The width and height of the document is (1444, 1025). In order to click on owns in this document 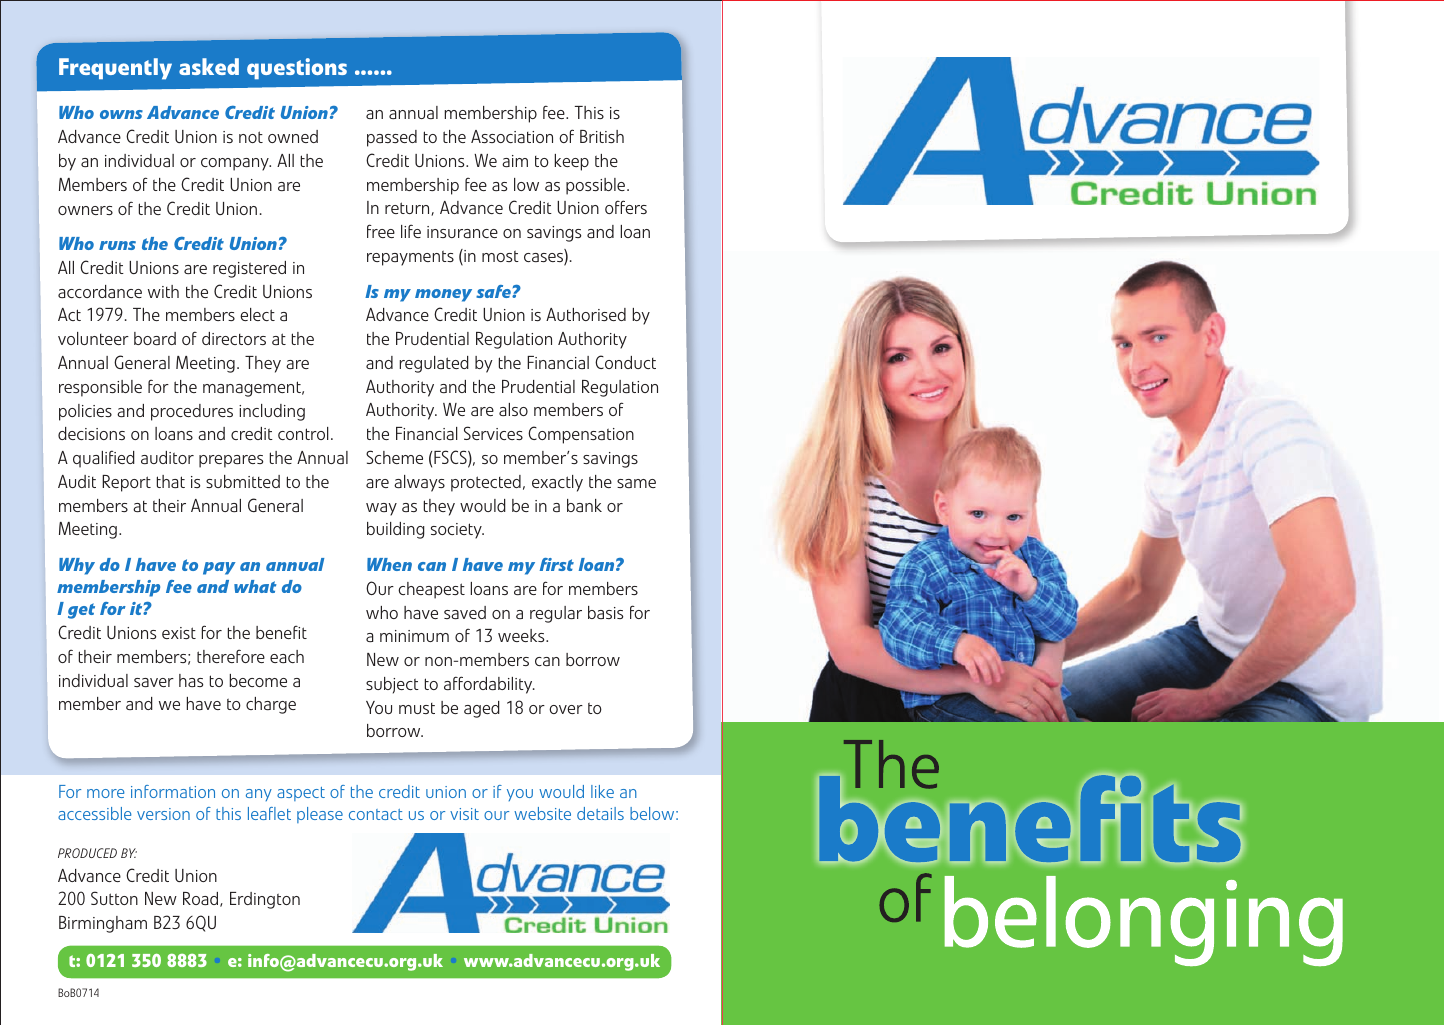, I will do `click(121, 114)`.
